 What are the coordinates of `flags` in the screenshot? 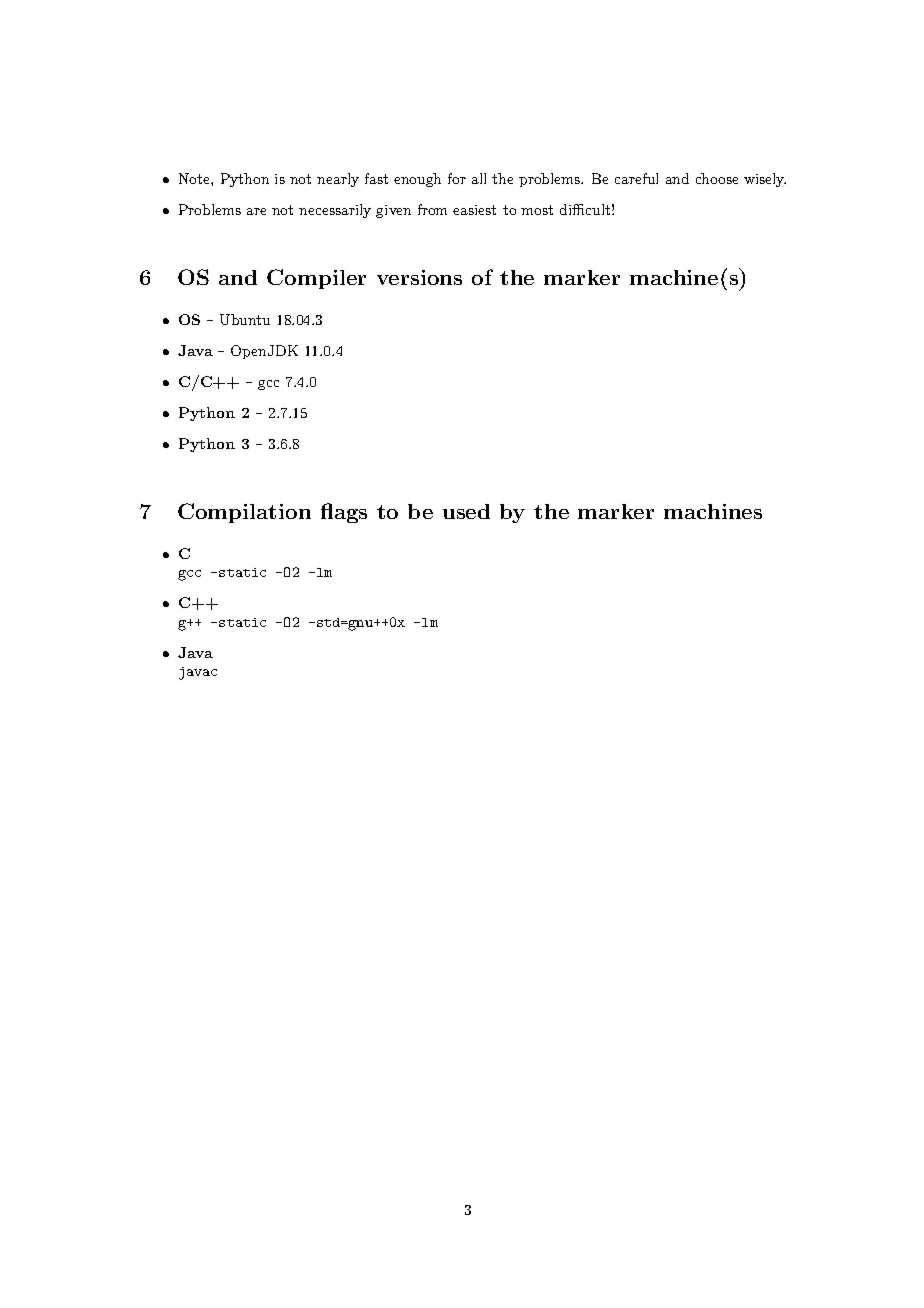 It's located at (344, 513).
